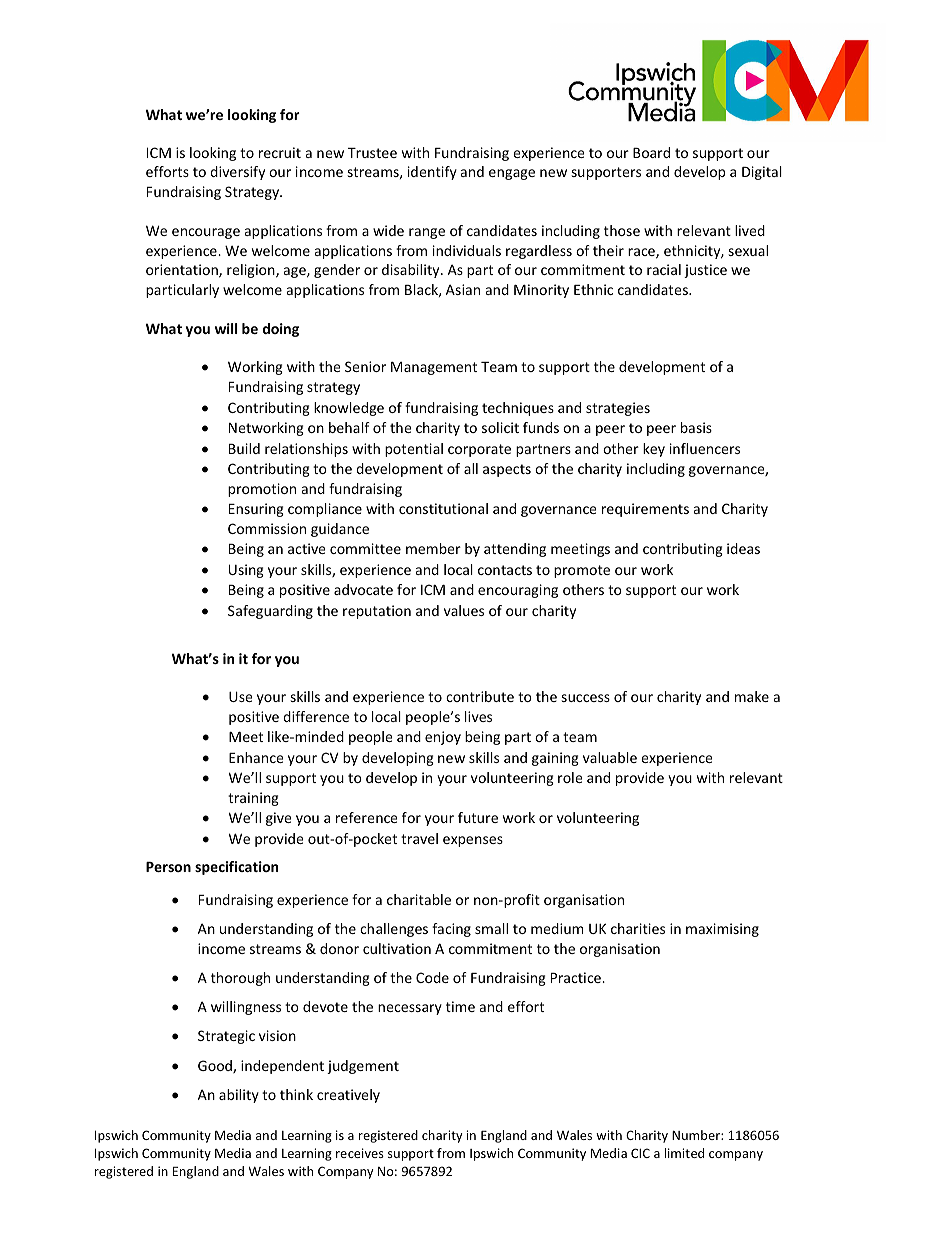 The height and width of the screenshot is (1233, 952). What do you see at coordinates (360, 1153) in the screenshot?
I see `receives` at bounding box center [360, 1153].
